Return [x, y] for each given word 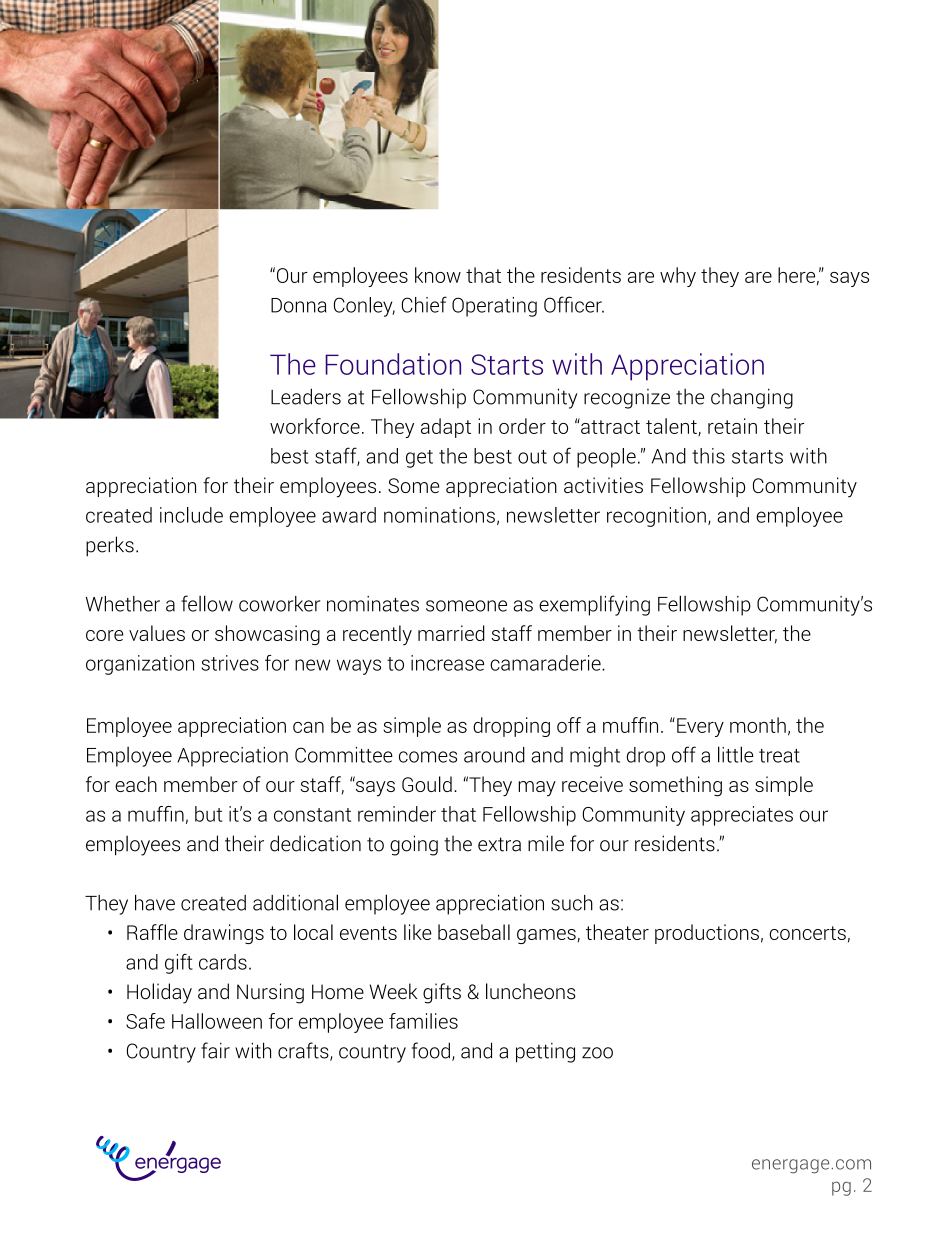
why [678, 277]
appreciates [742, 816]
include [191, 515]
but [209, 814]
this [708, 456]
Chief [424, 304]
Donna [298, 305]
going [414, 845]
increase [447, 663]
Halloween [217, 1021]
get [419, 459]
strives [230, 663]
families [423, 1021]
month [758, 725]
